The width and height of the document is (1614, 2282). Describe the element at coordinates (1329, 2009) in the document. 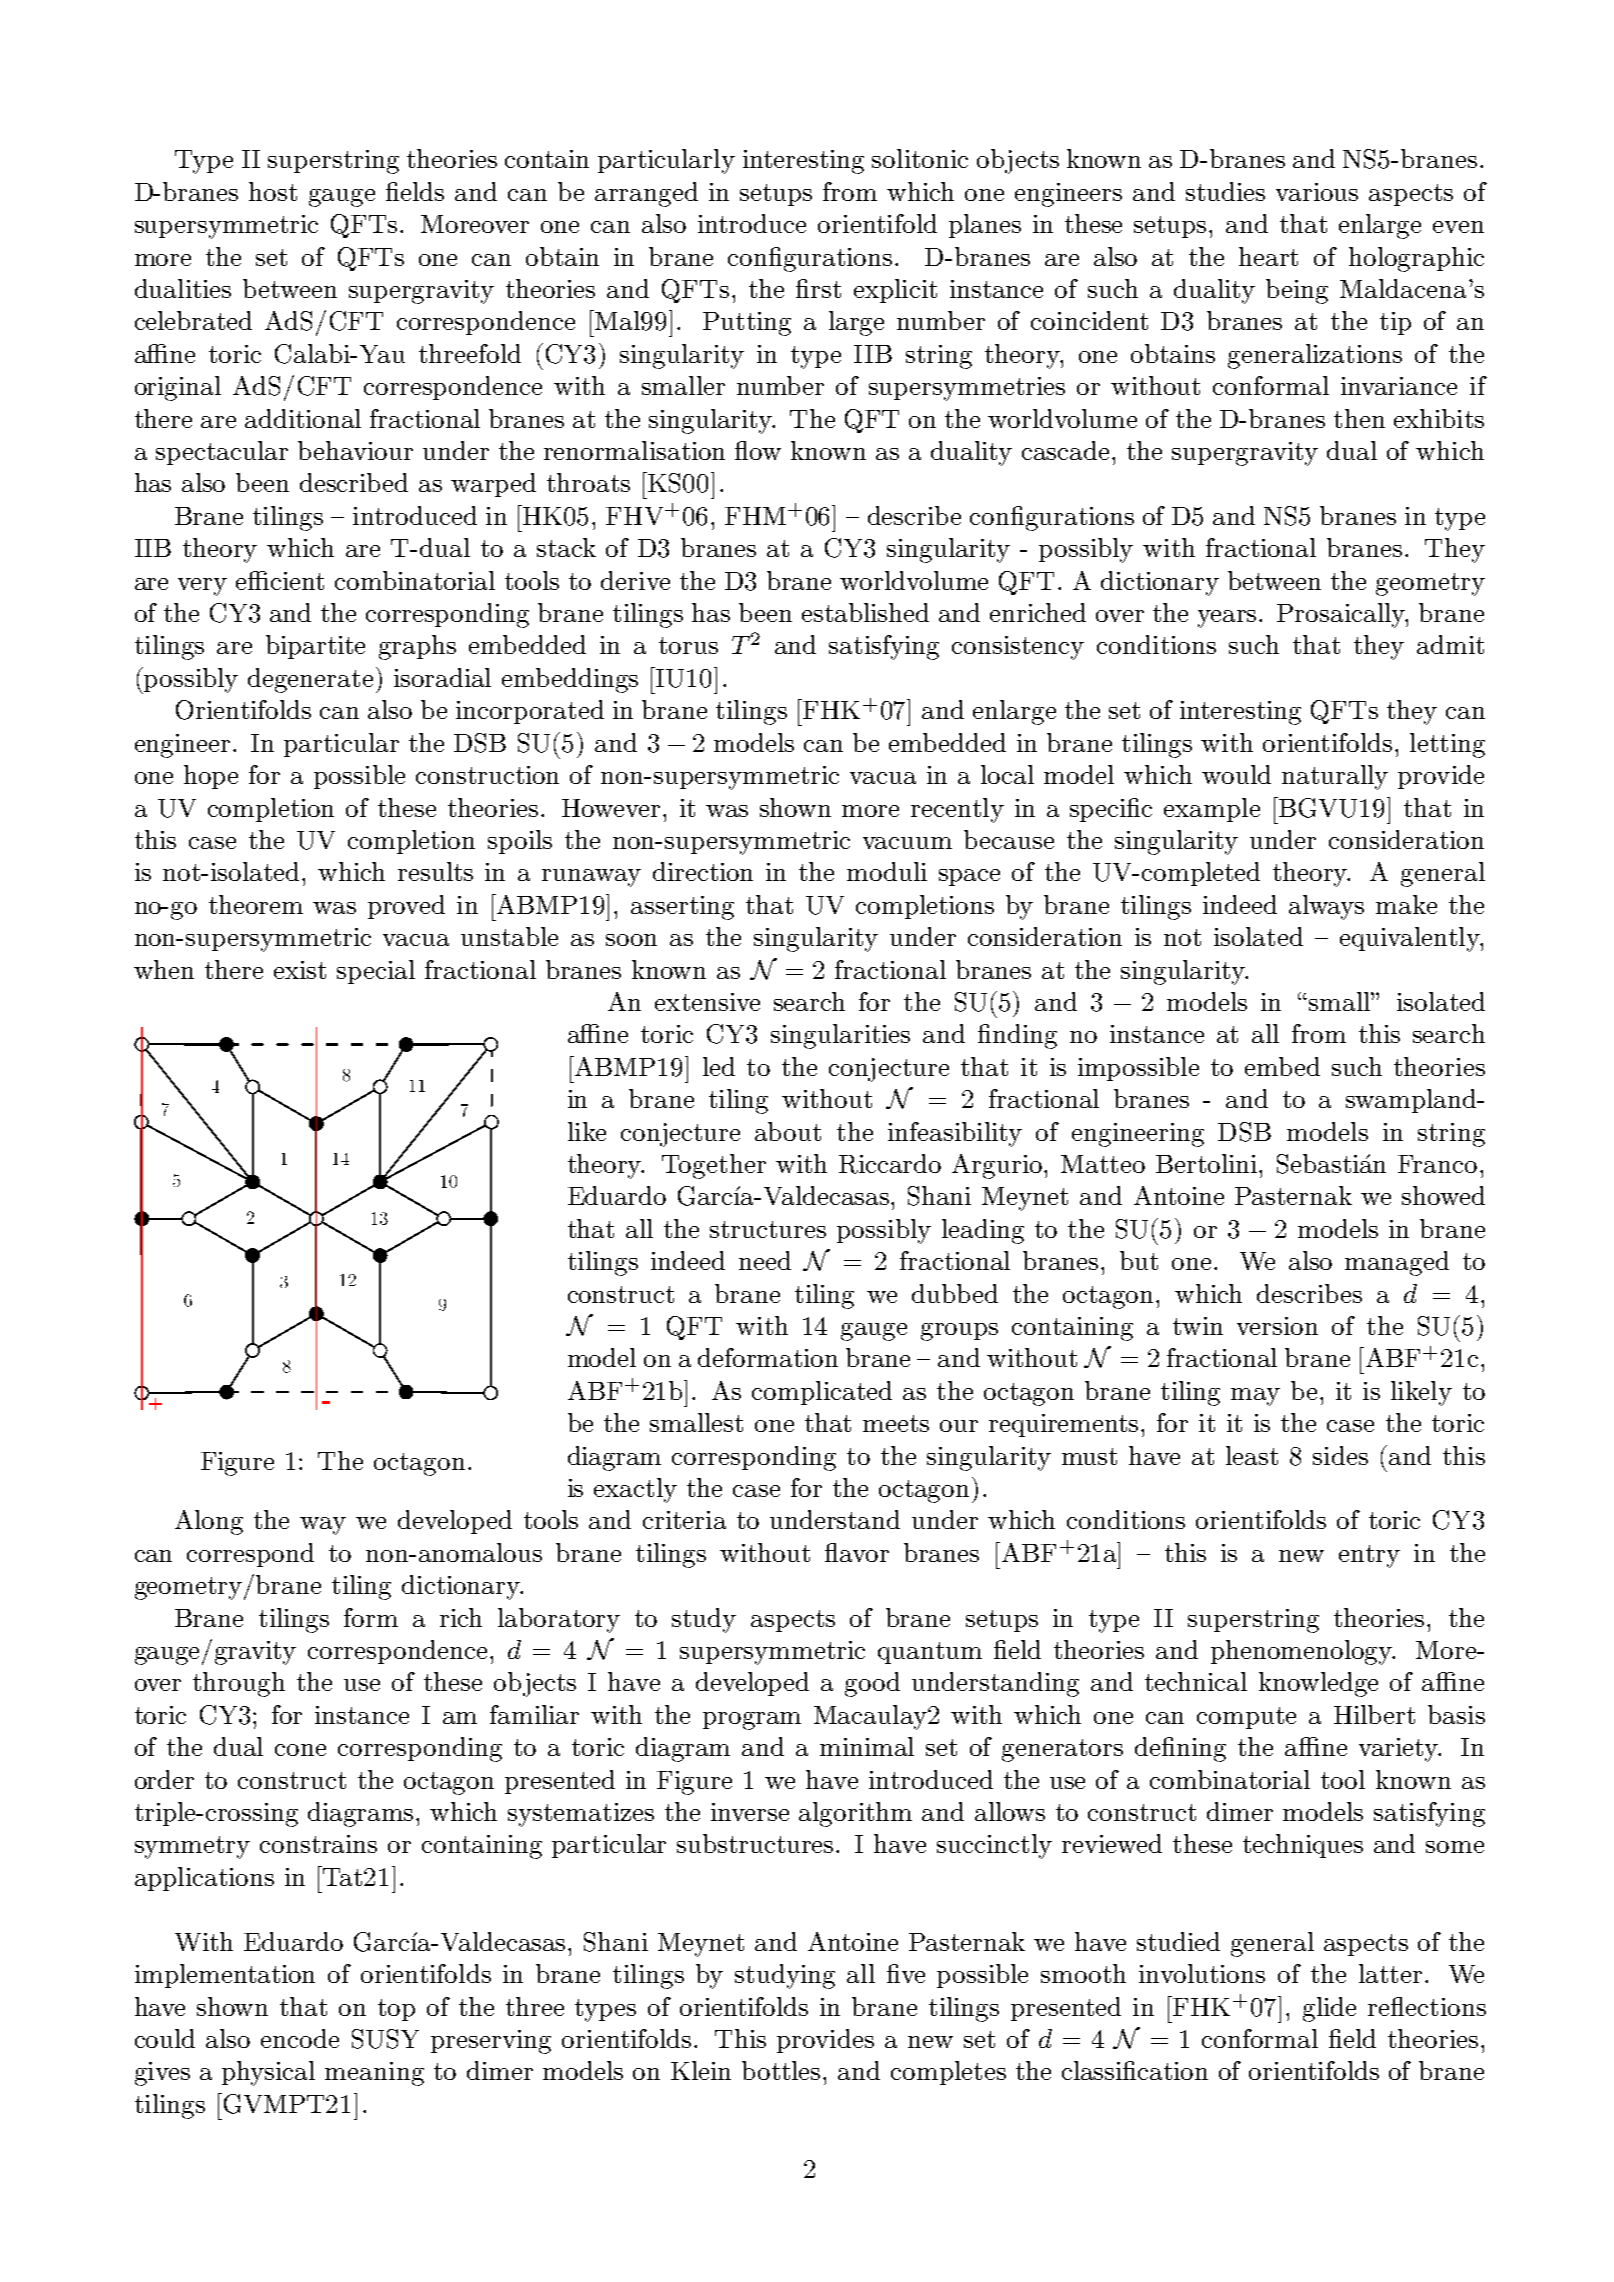

I see `glide` at that location.
